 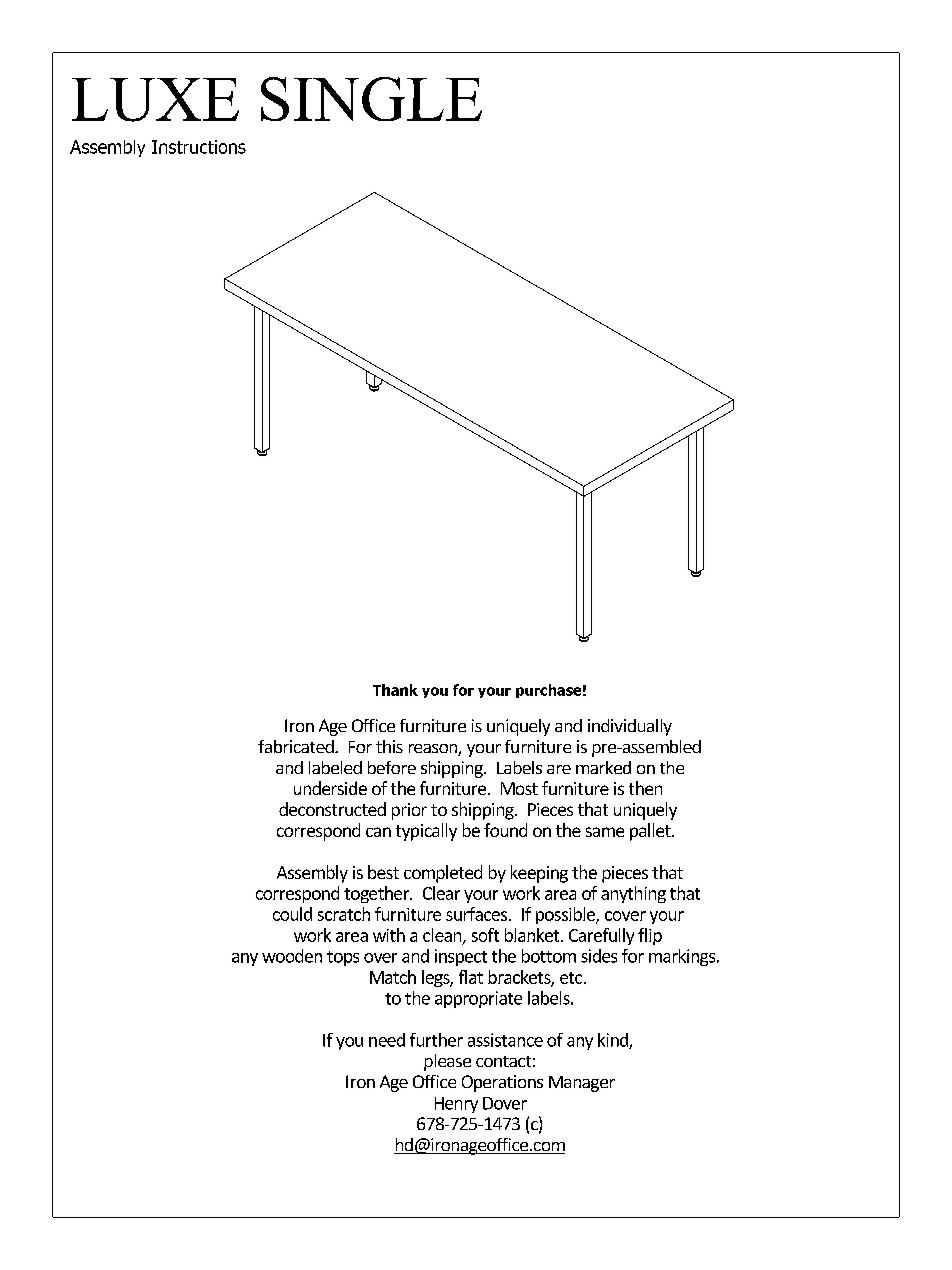 What do you see at coordinates (605, 832) in the screenshot?
I see `same` at bounding box center [605, 832].
